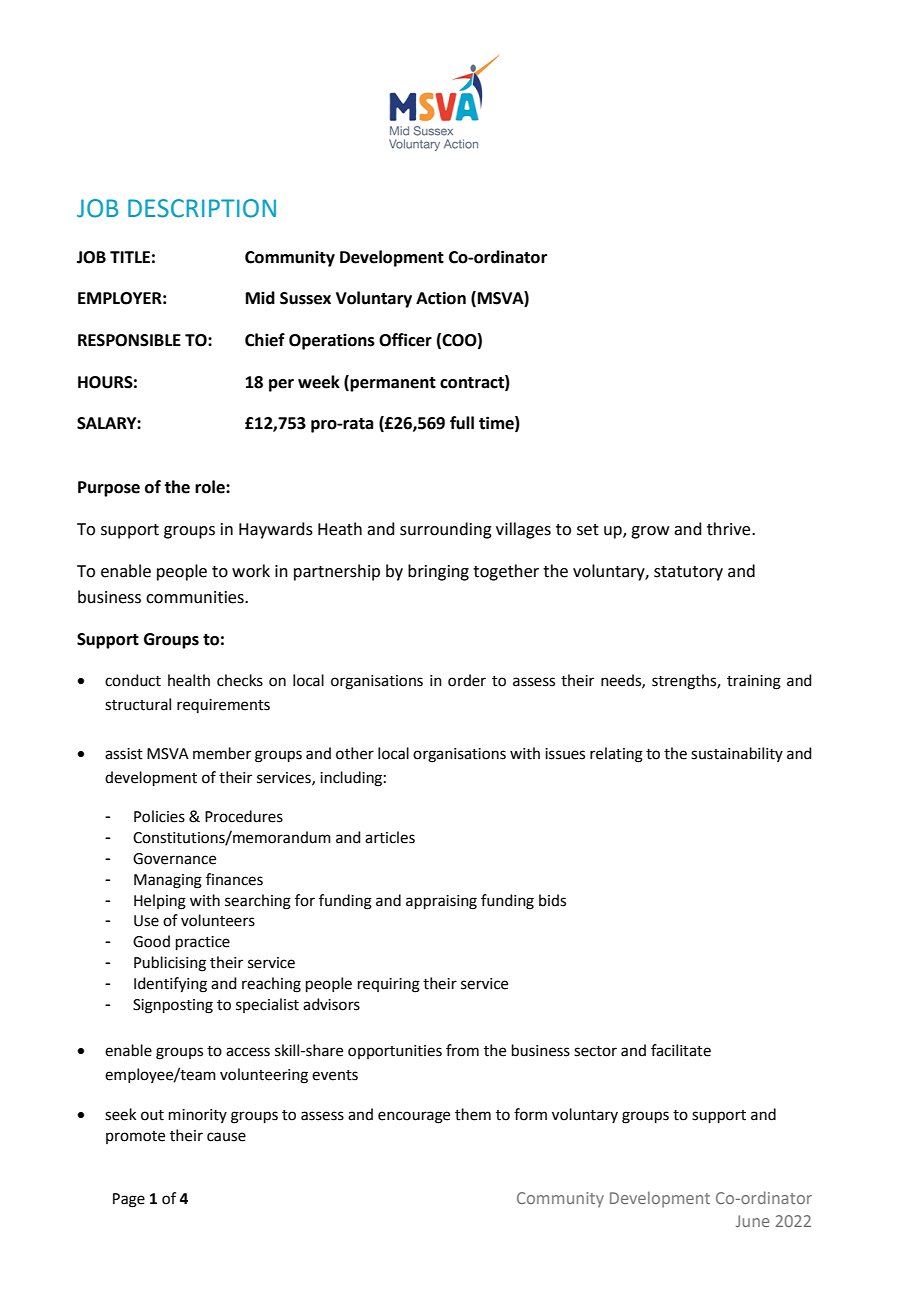 The image size is (924, 1308). Describe the element at coordinates (202, 208) in the screenshot. I see `DESCRIPTION` at that location.
